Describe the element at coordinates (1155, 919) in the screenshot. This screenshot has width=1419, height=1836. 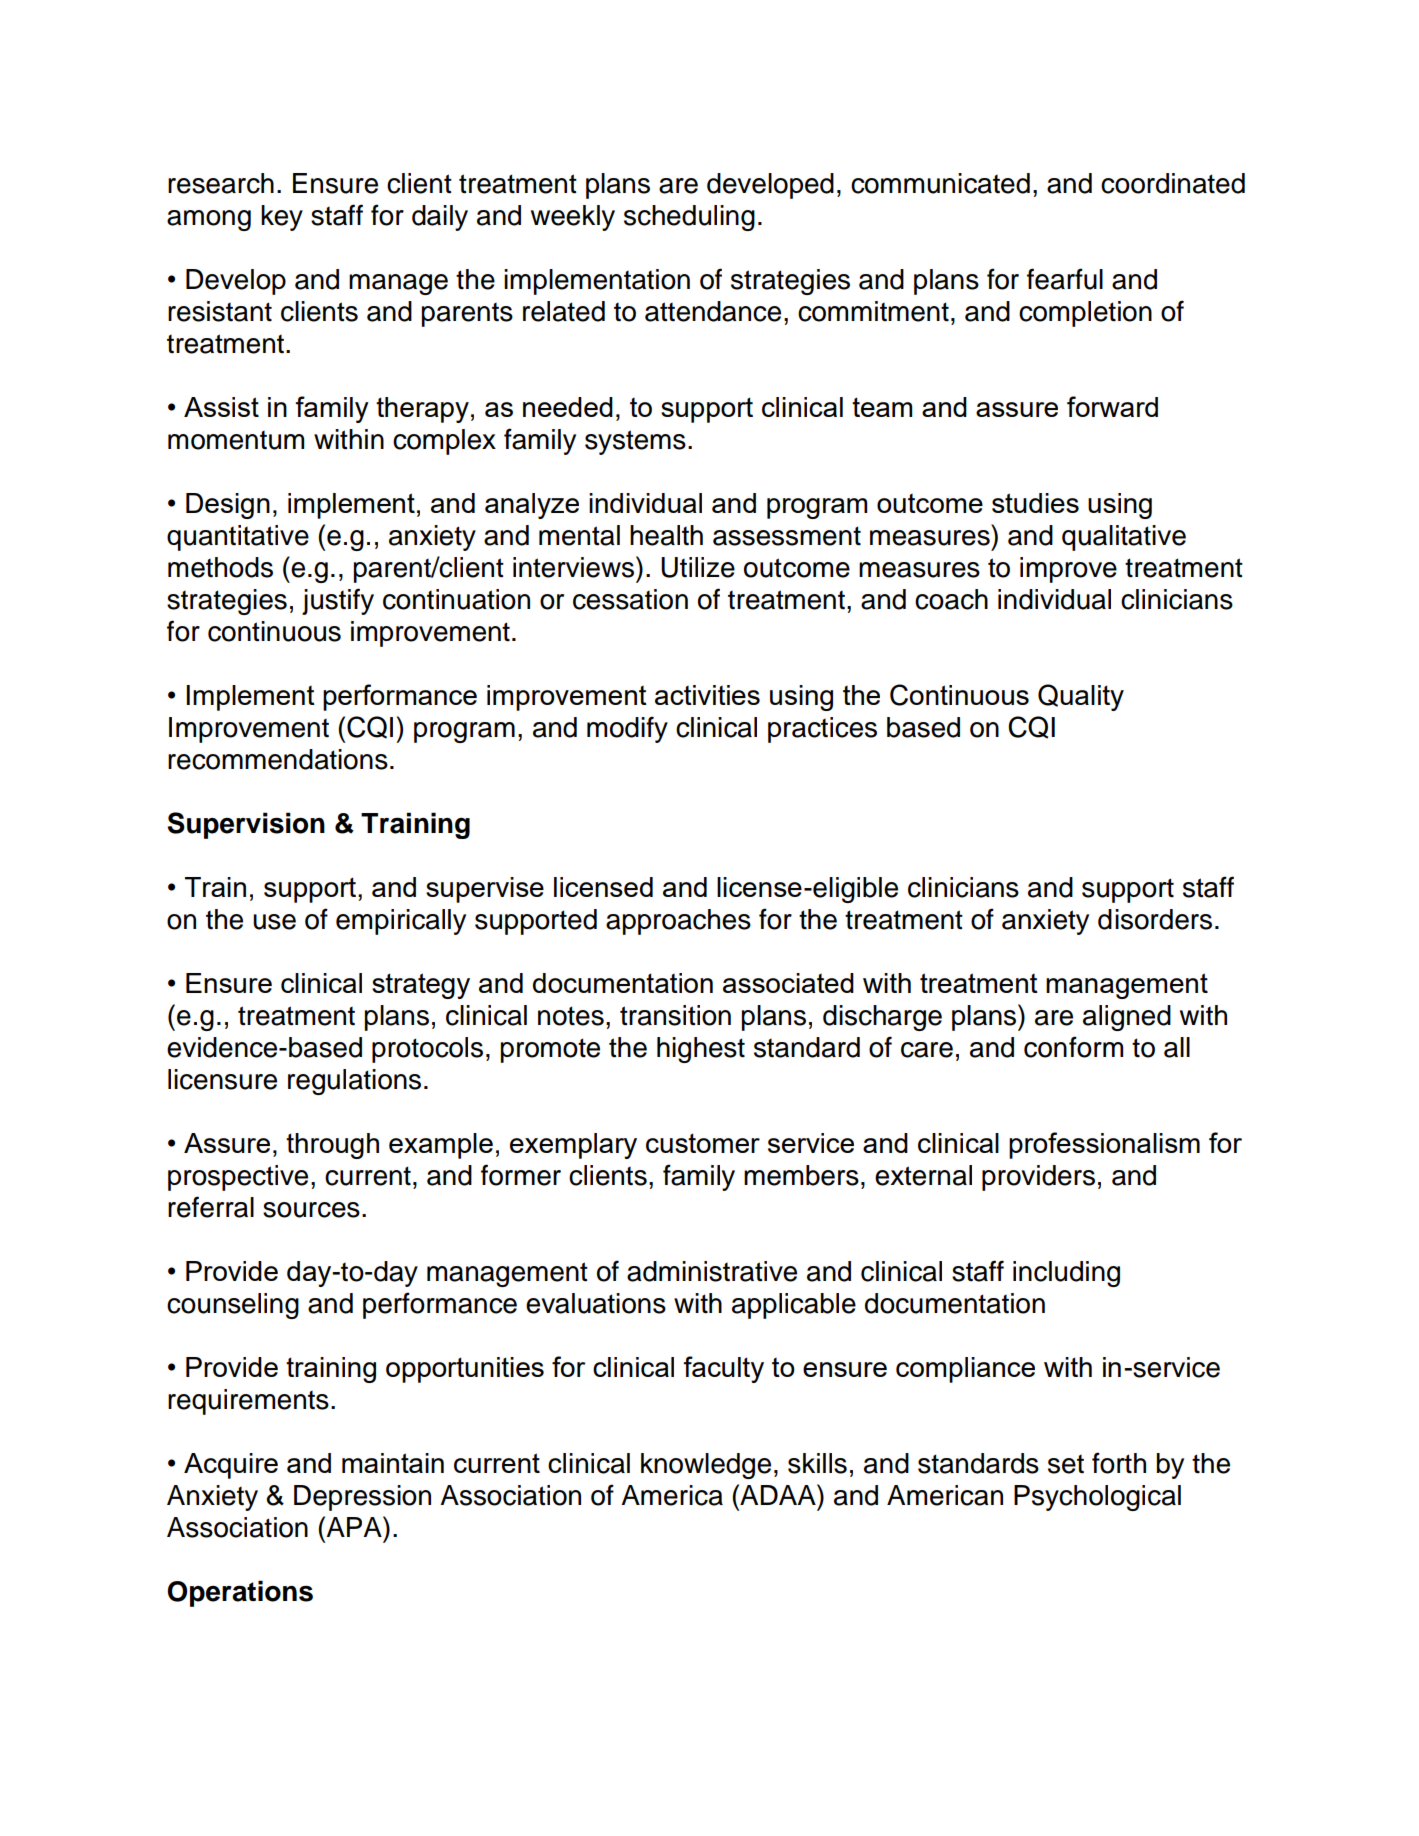
I see `disorders` at that location.
